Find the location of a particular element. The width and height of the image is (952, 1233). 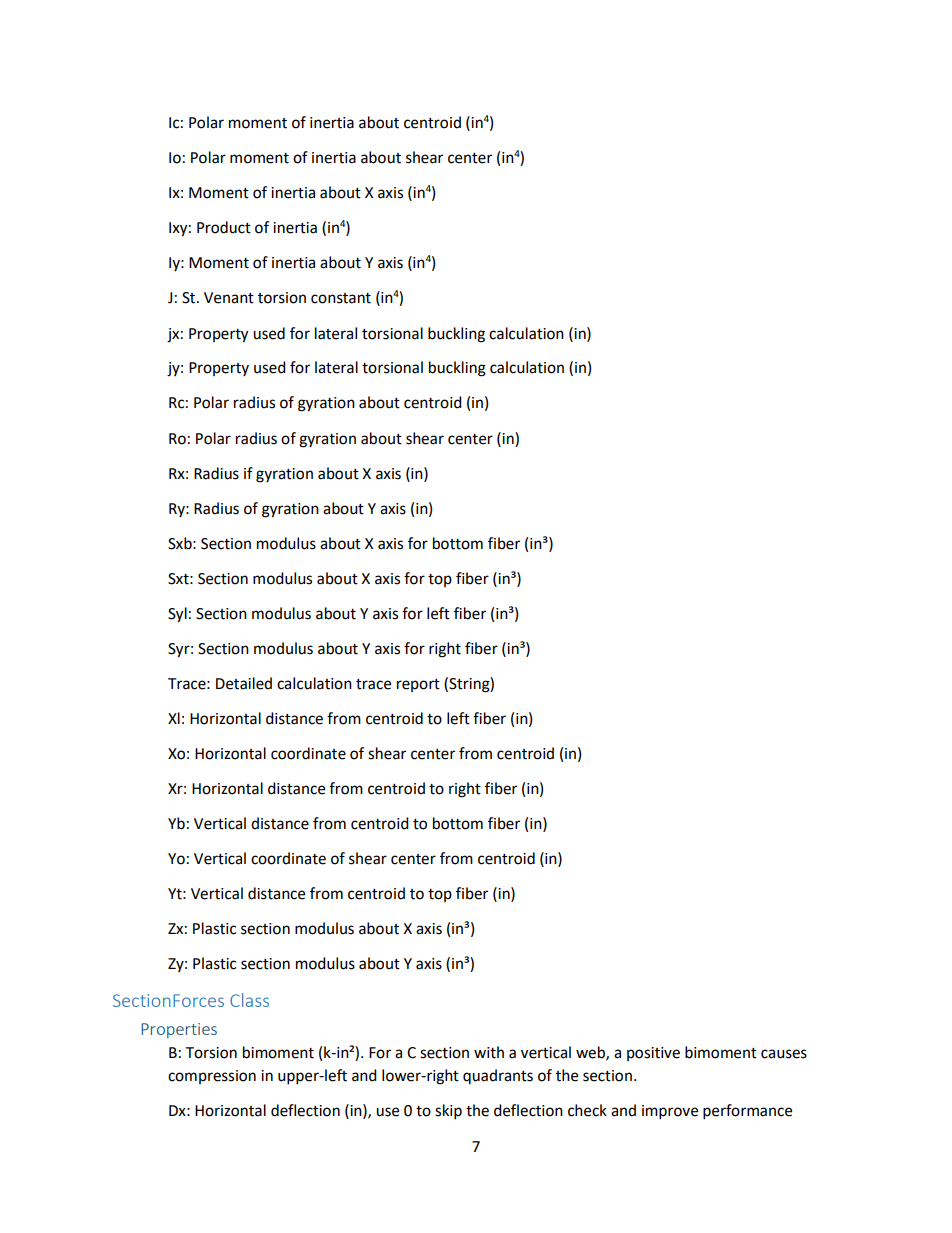

compression is located at coordinates (212, 1077).
